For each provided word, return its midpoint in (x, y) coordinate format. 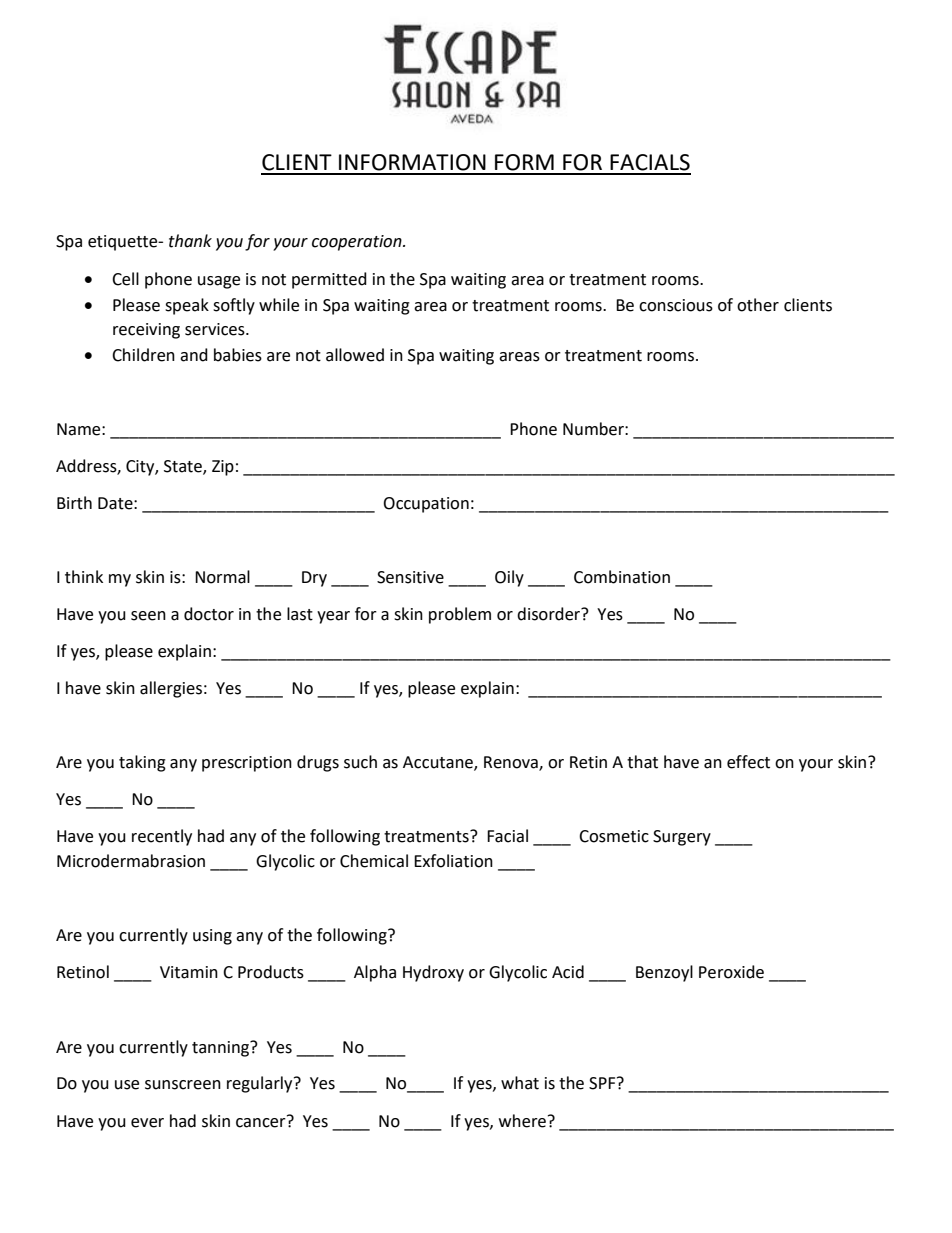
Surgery (682, 838)
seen (148, 616)
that (642, 762)
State (184, 467)
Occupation (426, 505)
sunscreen (183, 1085)
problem (460, 615)
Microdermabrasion (131, 861)
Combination (622, 577)
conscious (676, 305)
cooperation (358, 243)
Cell (125, 279)
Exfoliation (453, 861)
